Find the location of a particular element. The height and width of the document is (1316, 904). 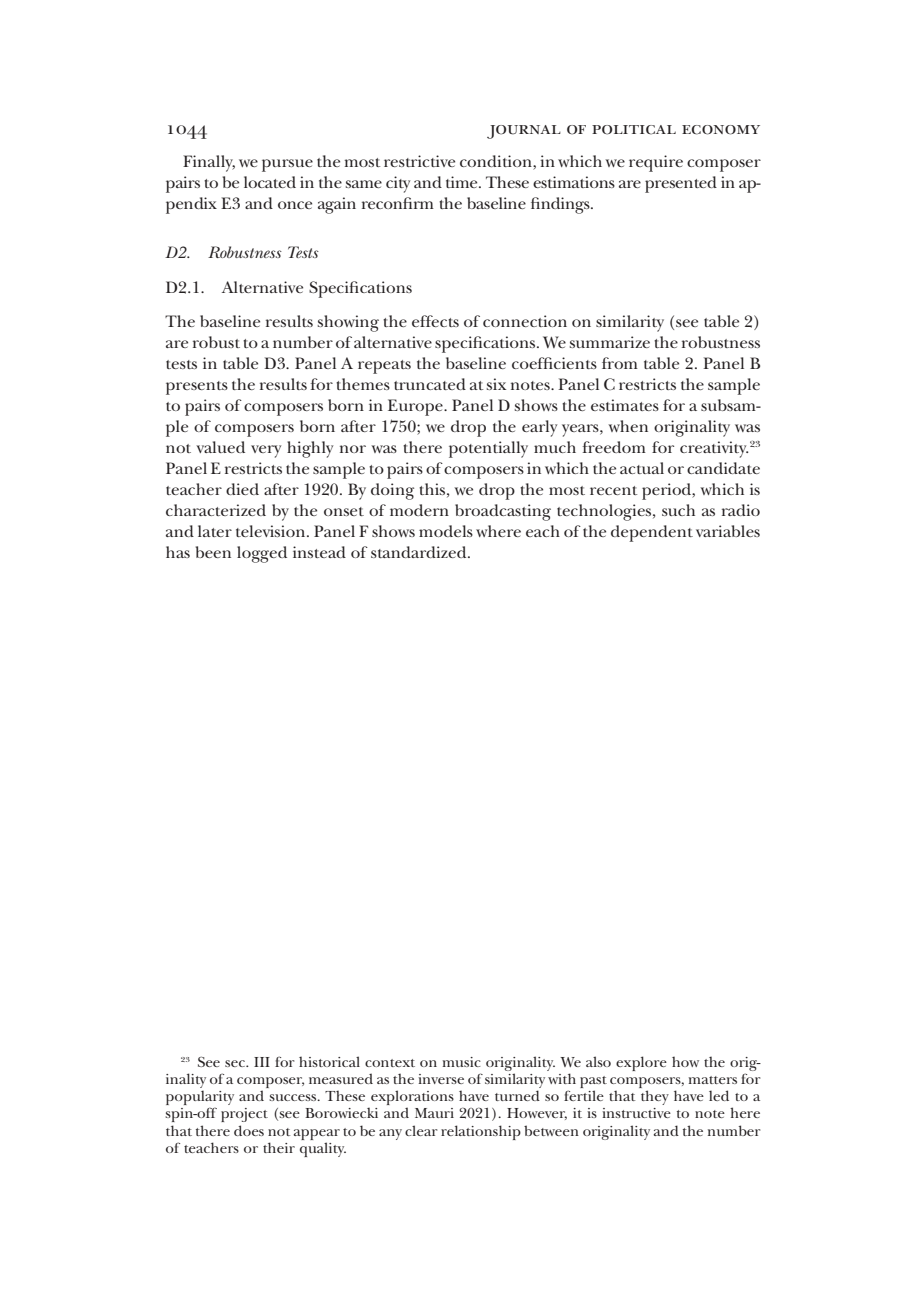

dependent is located at coordinates (652, 533).
